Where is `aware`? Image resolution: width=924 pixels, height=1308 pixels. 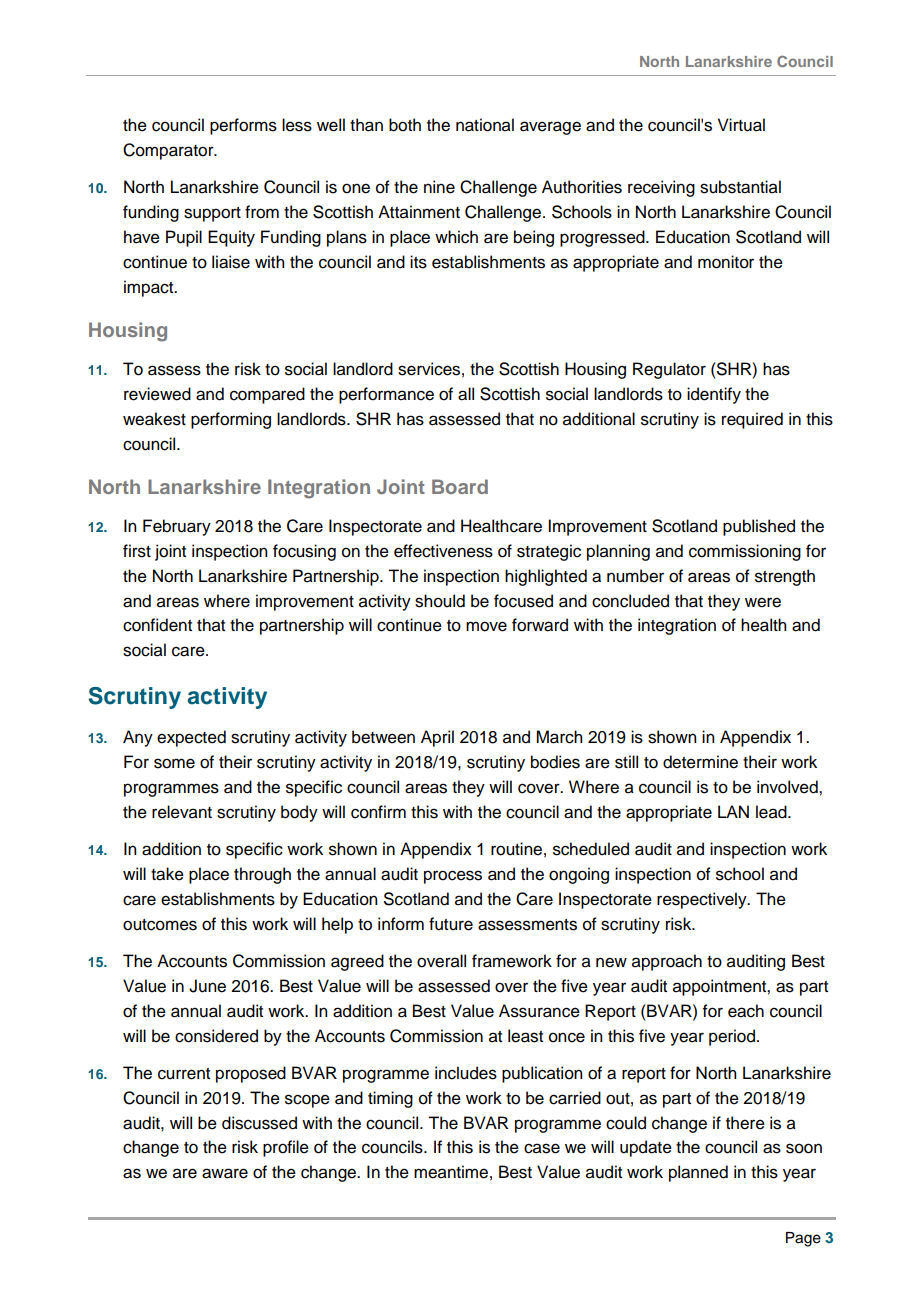
aware is located at coordinates (225, 1173).
